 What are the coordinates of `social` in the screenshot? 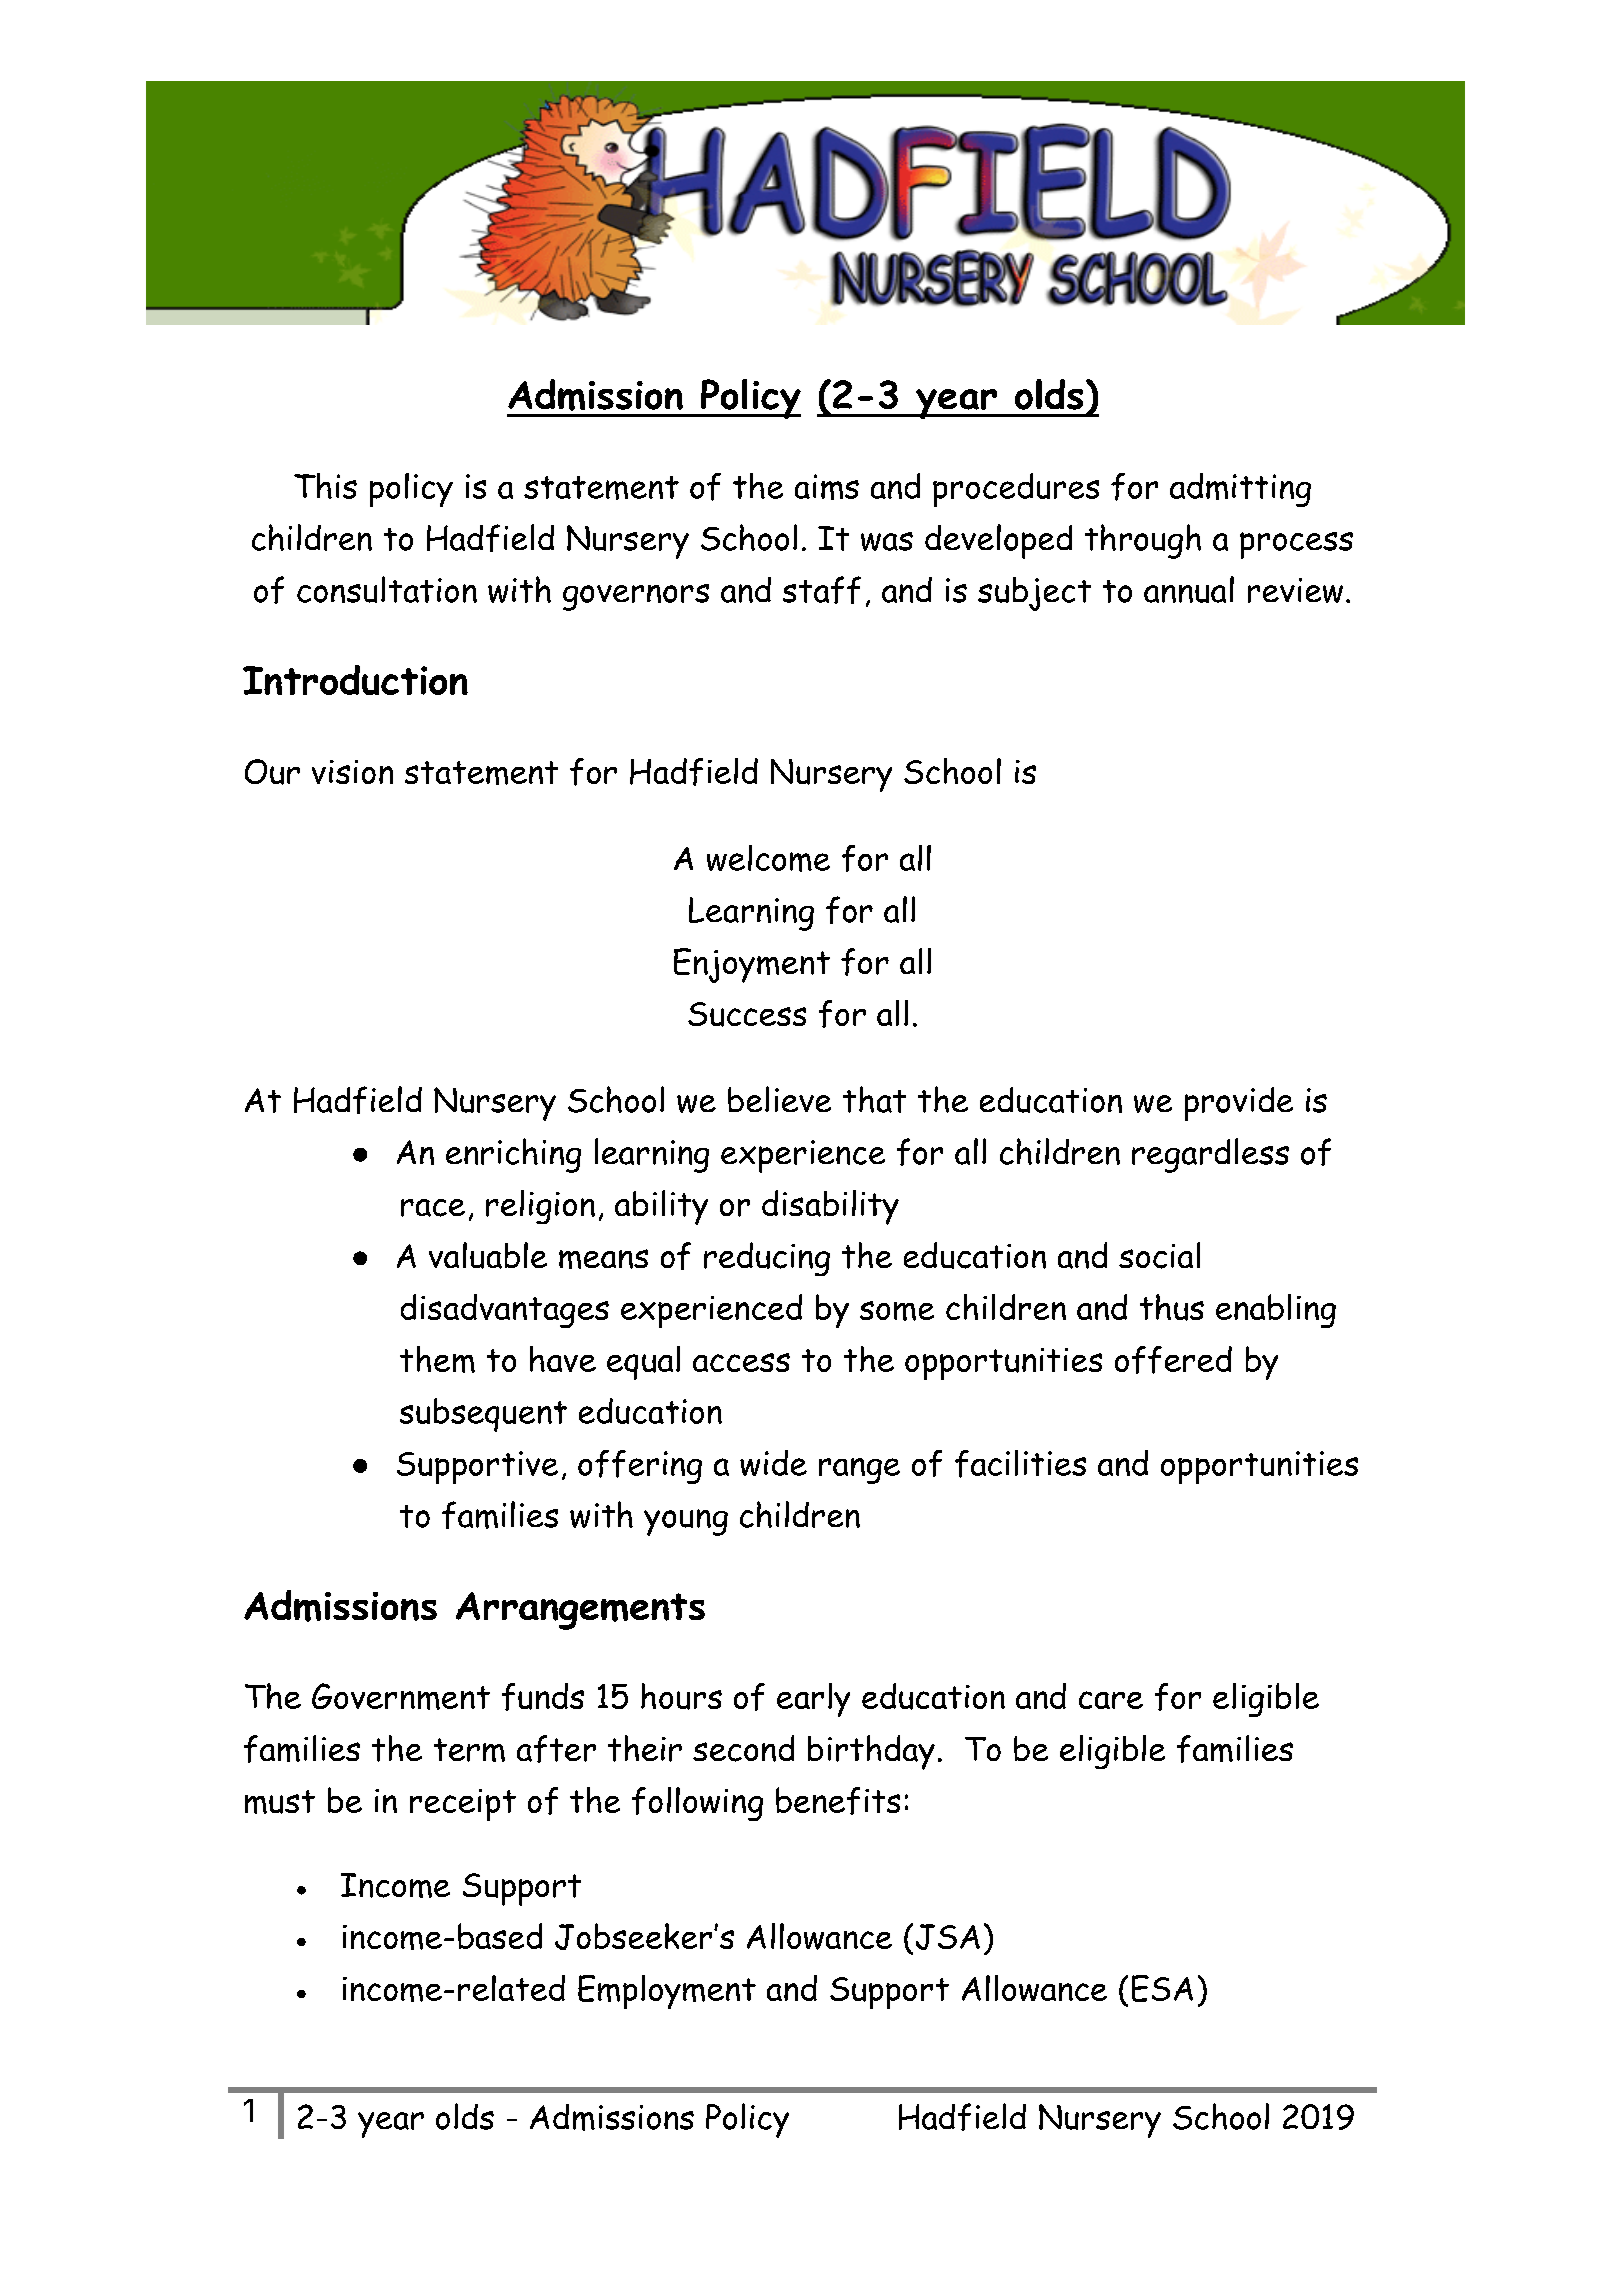 It's located at (1159, 1255).
